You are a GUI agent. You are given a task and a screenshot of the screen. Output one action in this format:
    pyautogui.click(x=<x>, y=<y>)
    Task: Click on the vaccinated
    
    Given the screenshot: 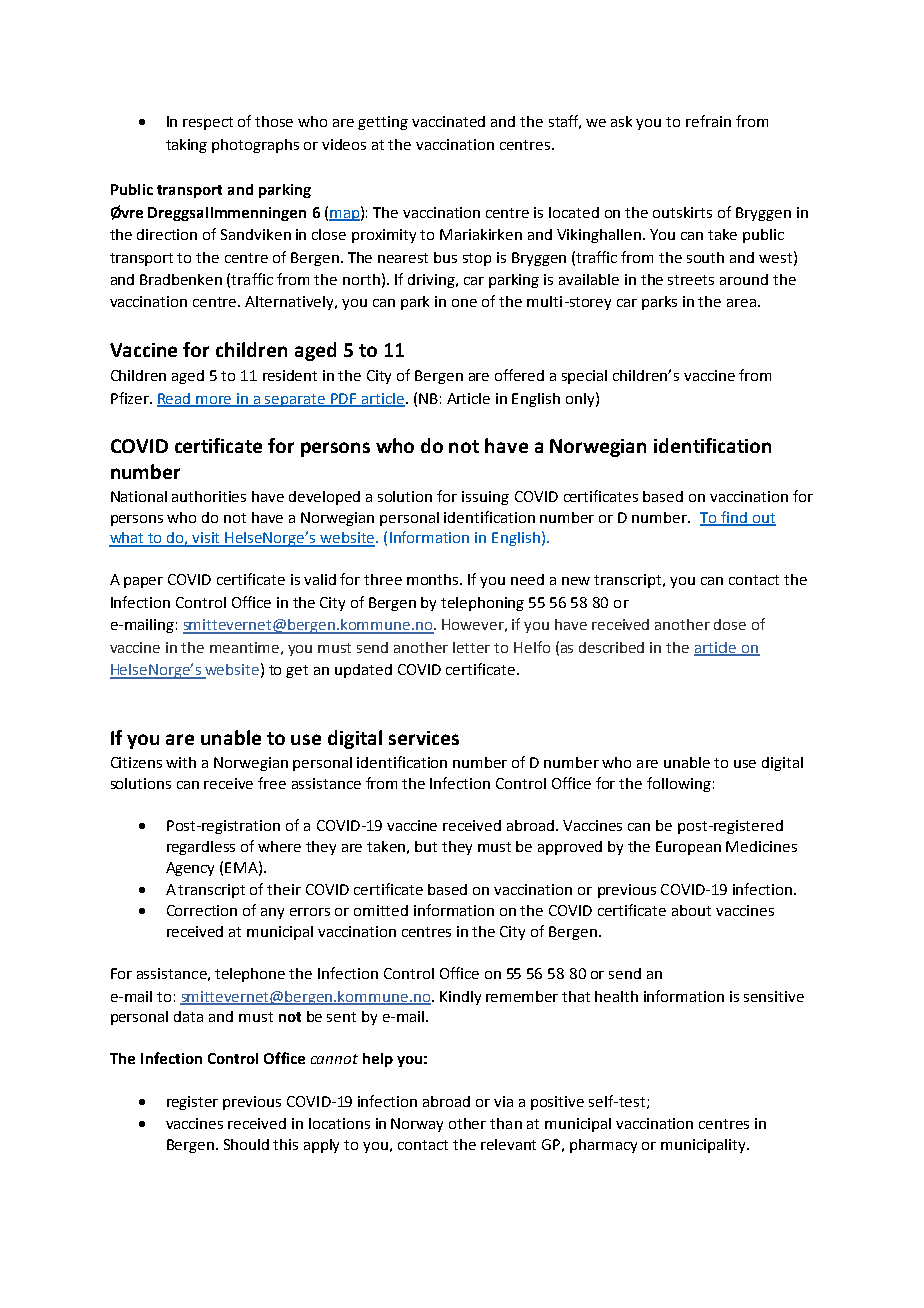 What is the action you would take?
    pyautogui.click(x=448, y=121)
